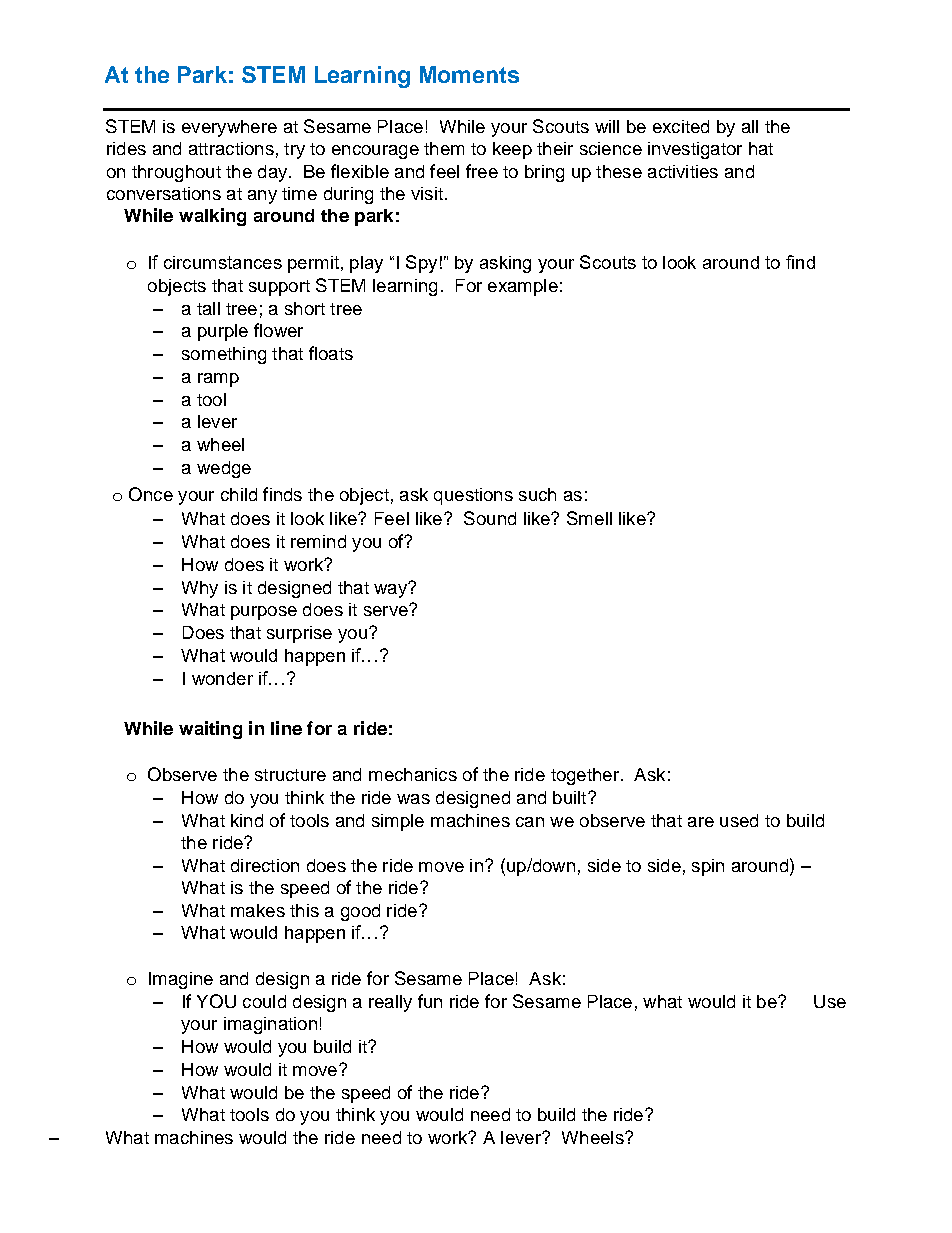 This screenshot has height=1233, width=952. What do you see at coordinates (391, 590) in the screenshot?
I see `way` at bounding box center [391, 590].
